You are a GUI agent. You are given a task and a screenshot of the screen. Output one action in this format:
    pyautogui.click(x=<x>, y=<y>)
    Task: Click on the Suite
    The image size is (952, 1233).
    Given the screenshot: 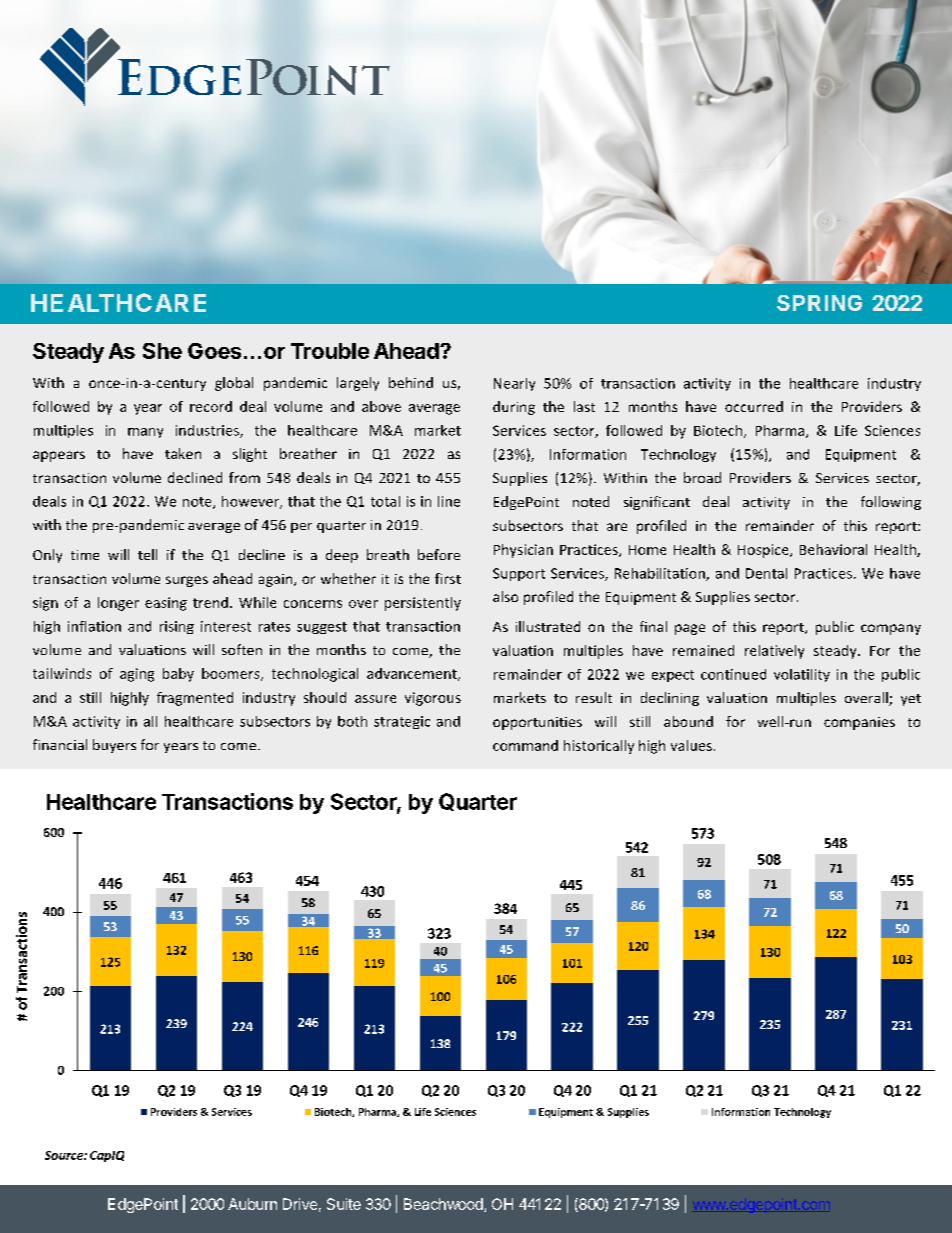 What is the action you would take?
    pyautogui.click(x=344, y=1204)
